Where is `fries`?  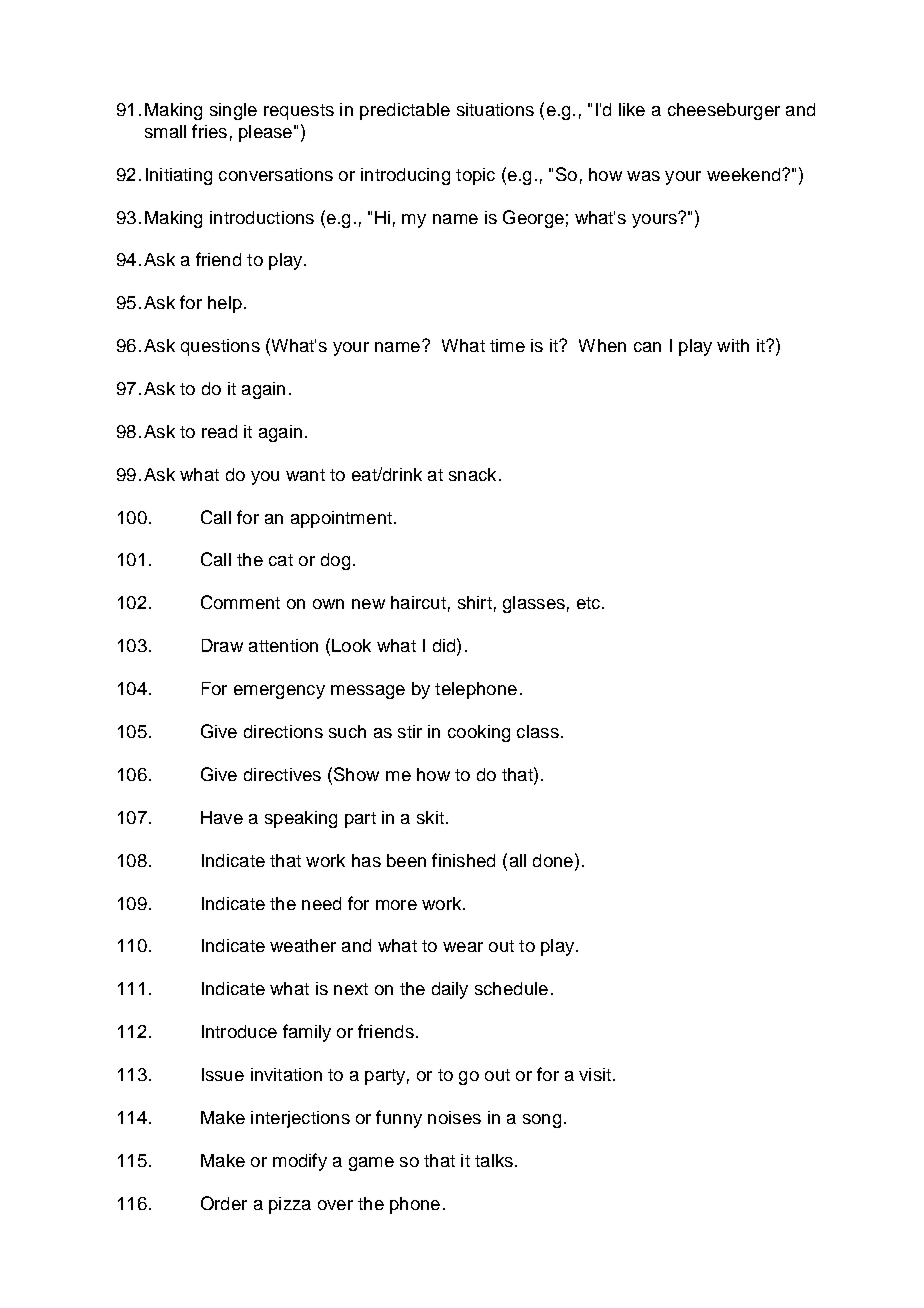 fries is located at coordinates (209, 131).
